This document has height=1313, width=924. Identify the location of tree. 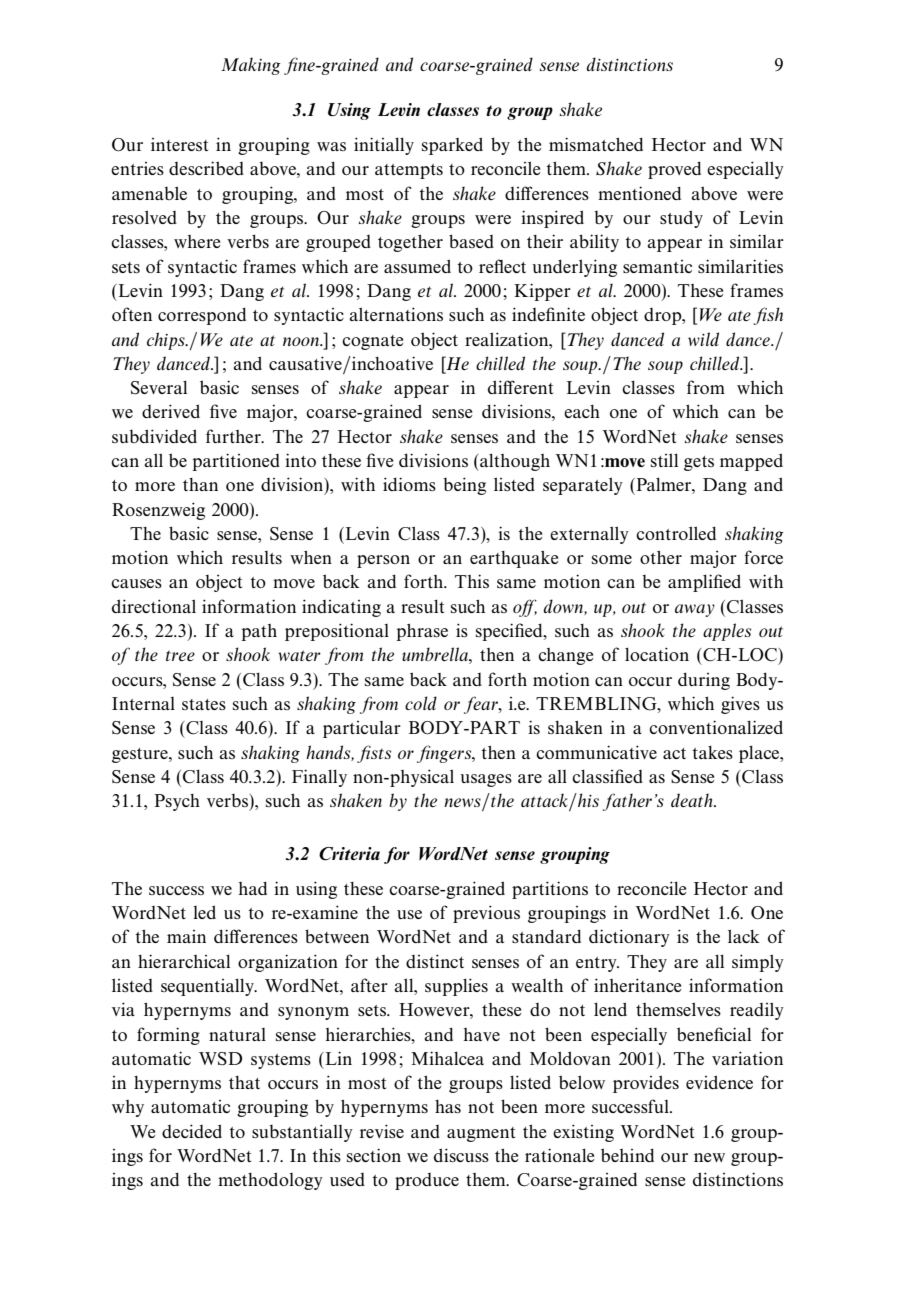
(180, 655).
